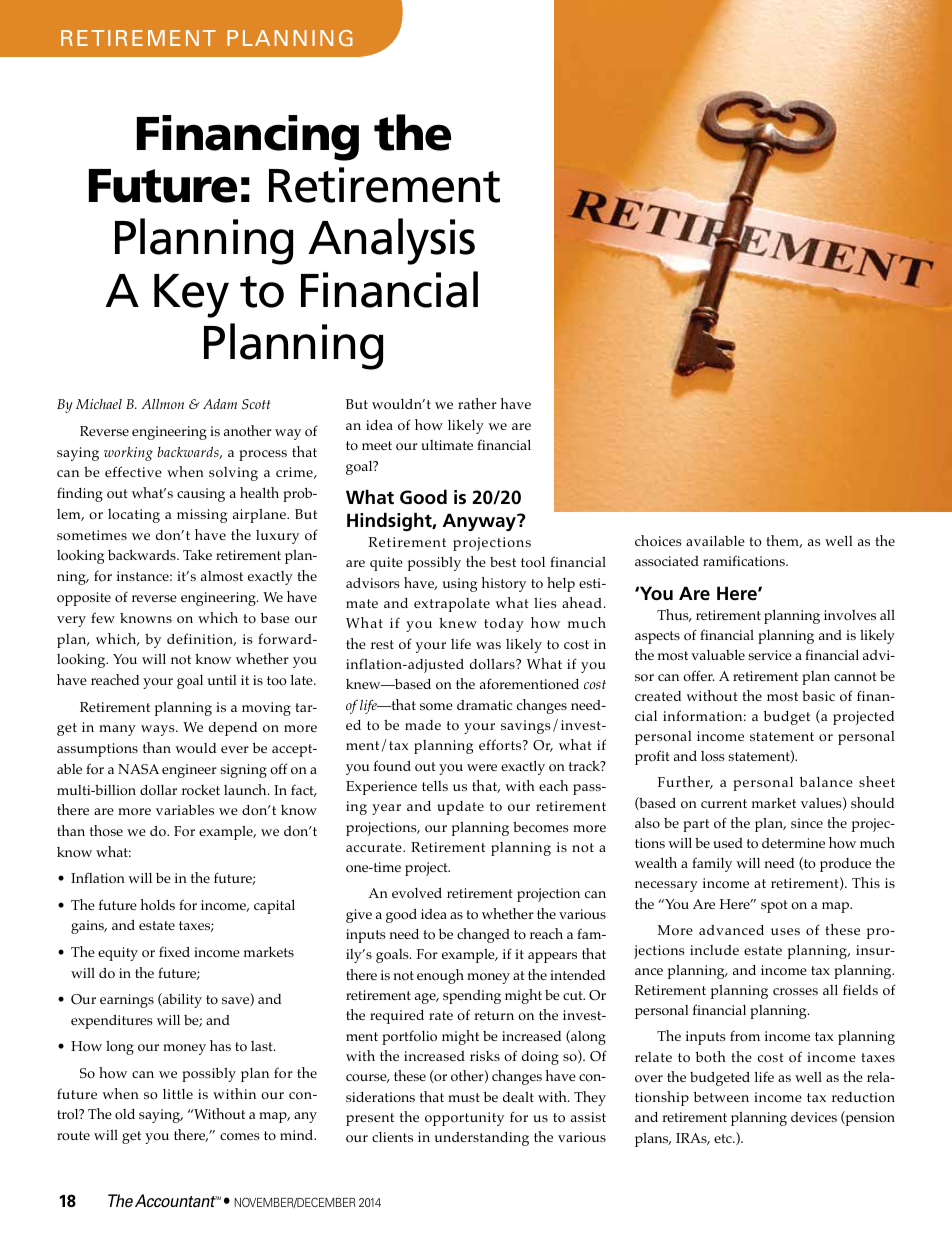 This page has width=952, height=1237. I want to click on Analysis, so click(391, 241).
